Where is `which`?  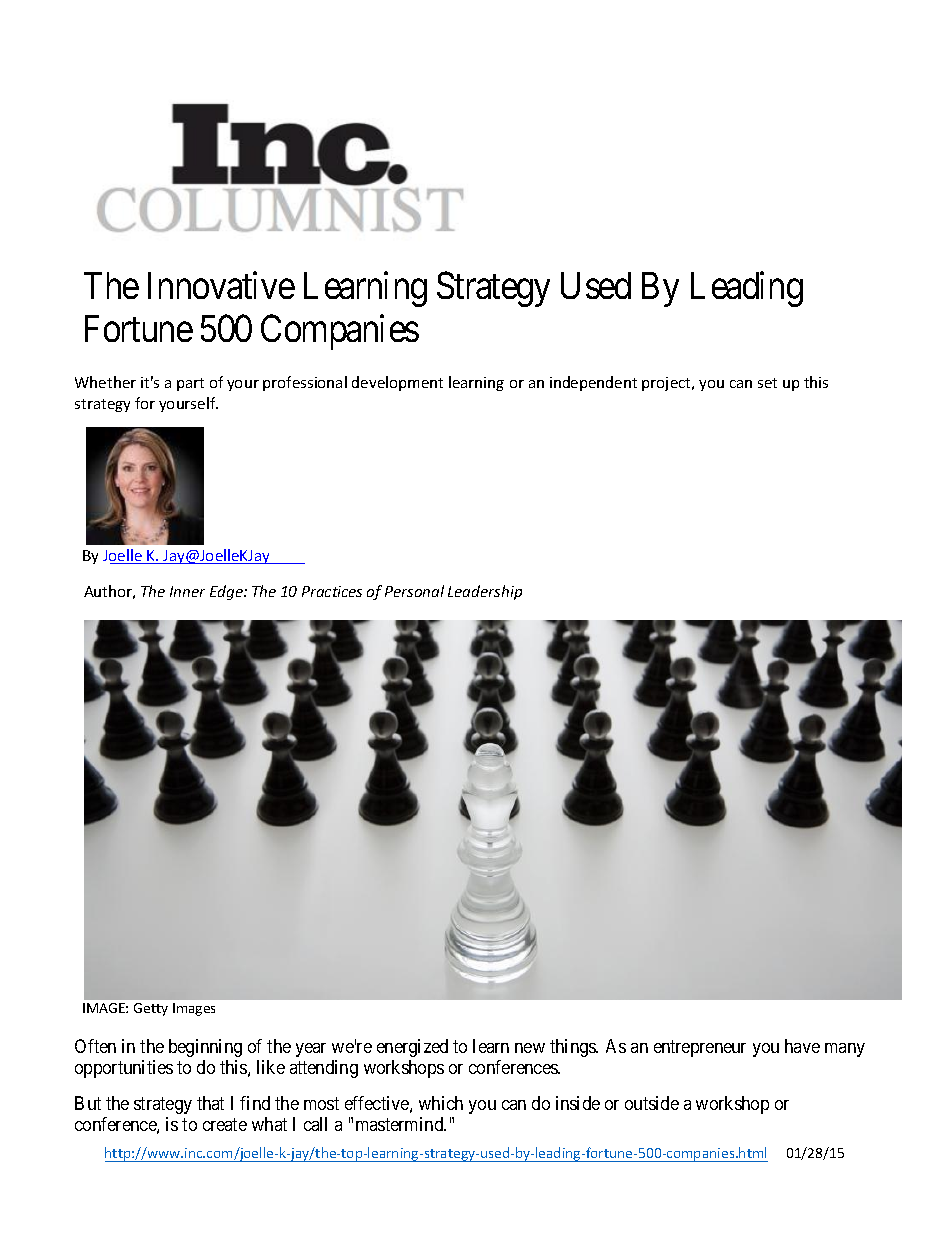 which is located at coordinates (441, 1103).
